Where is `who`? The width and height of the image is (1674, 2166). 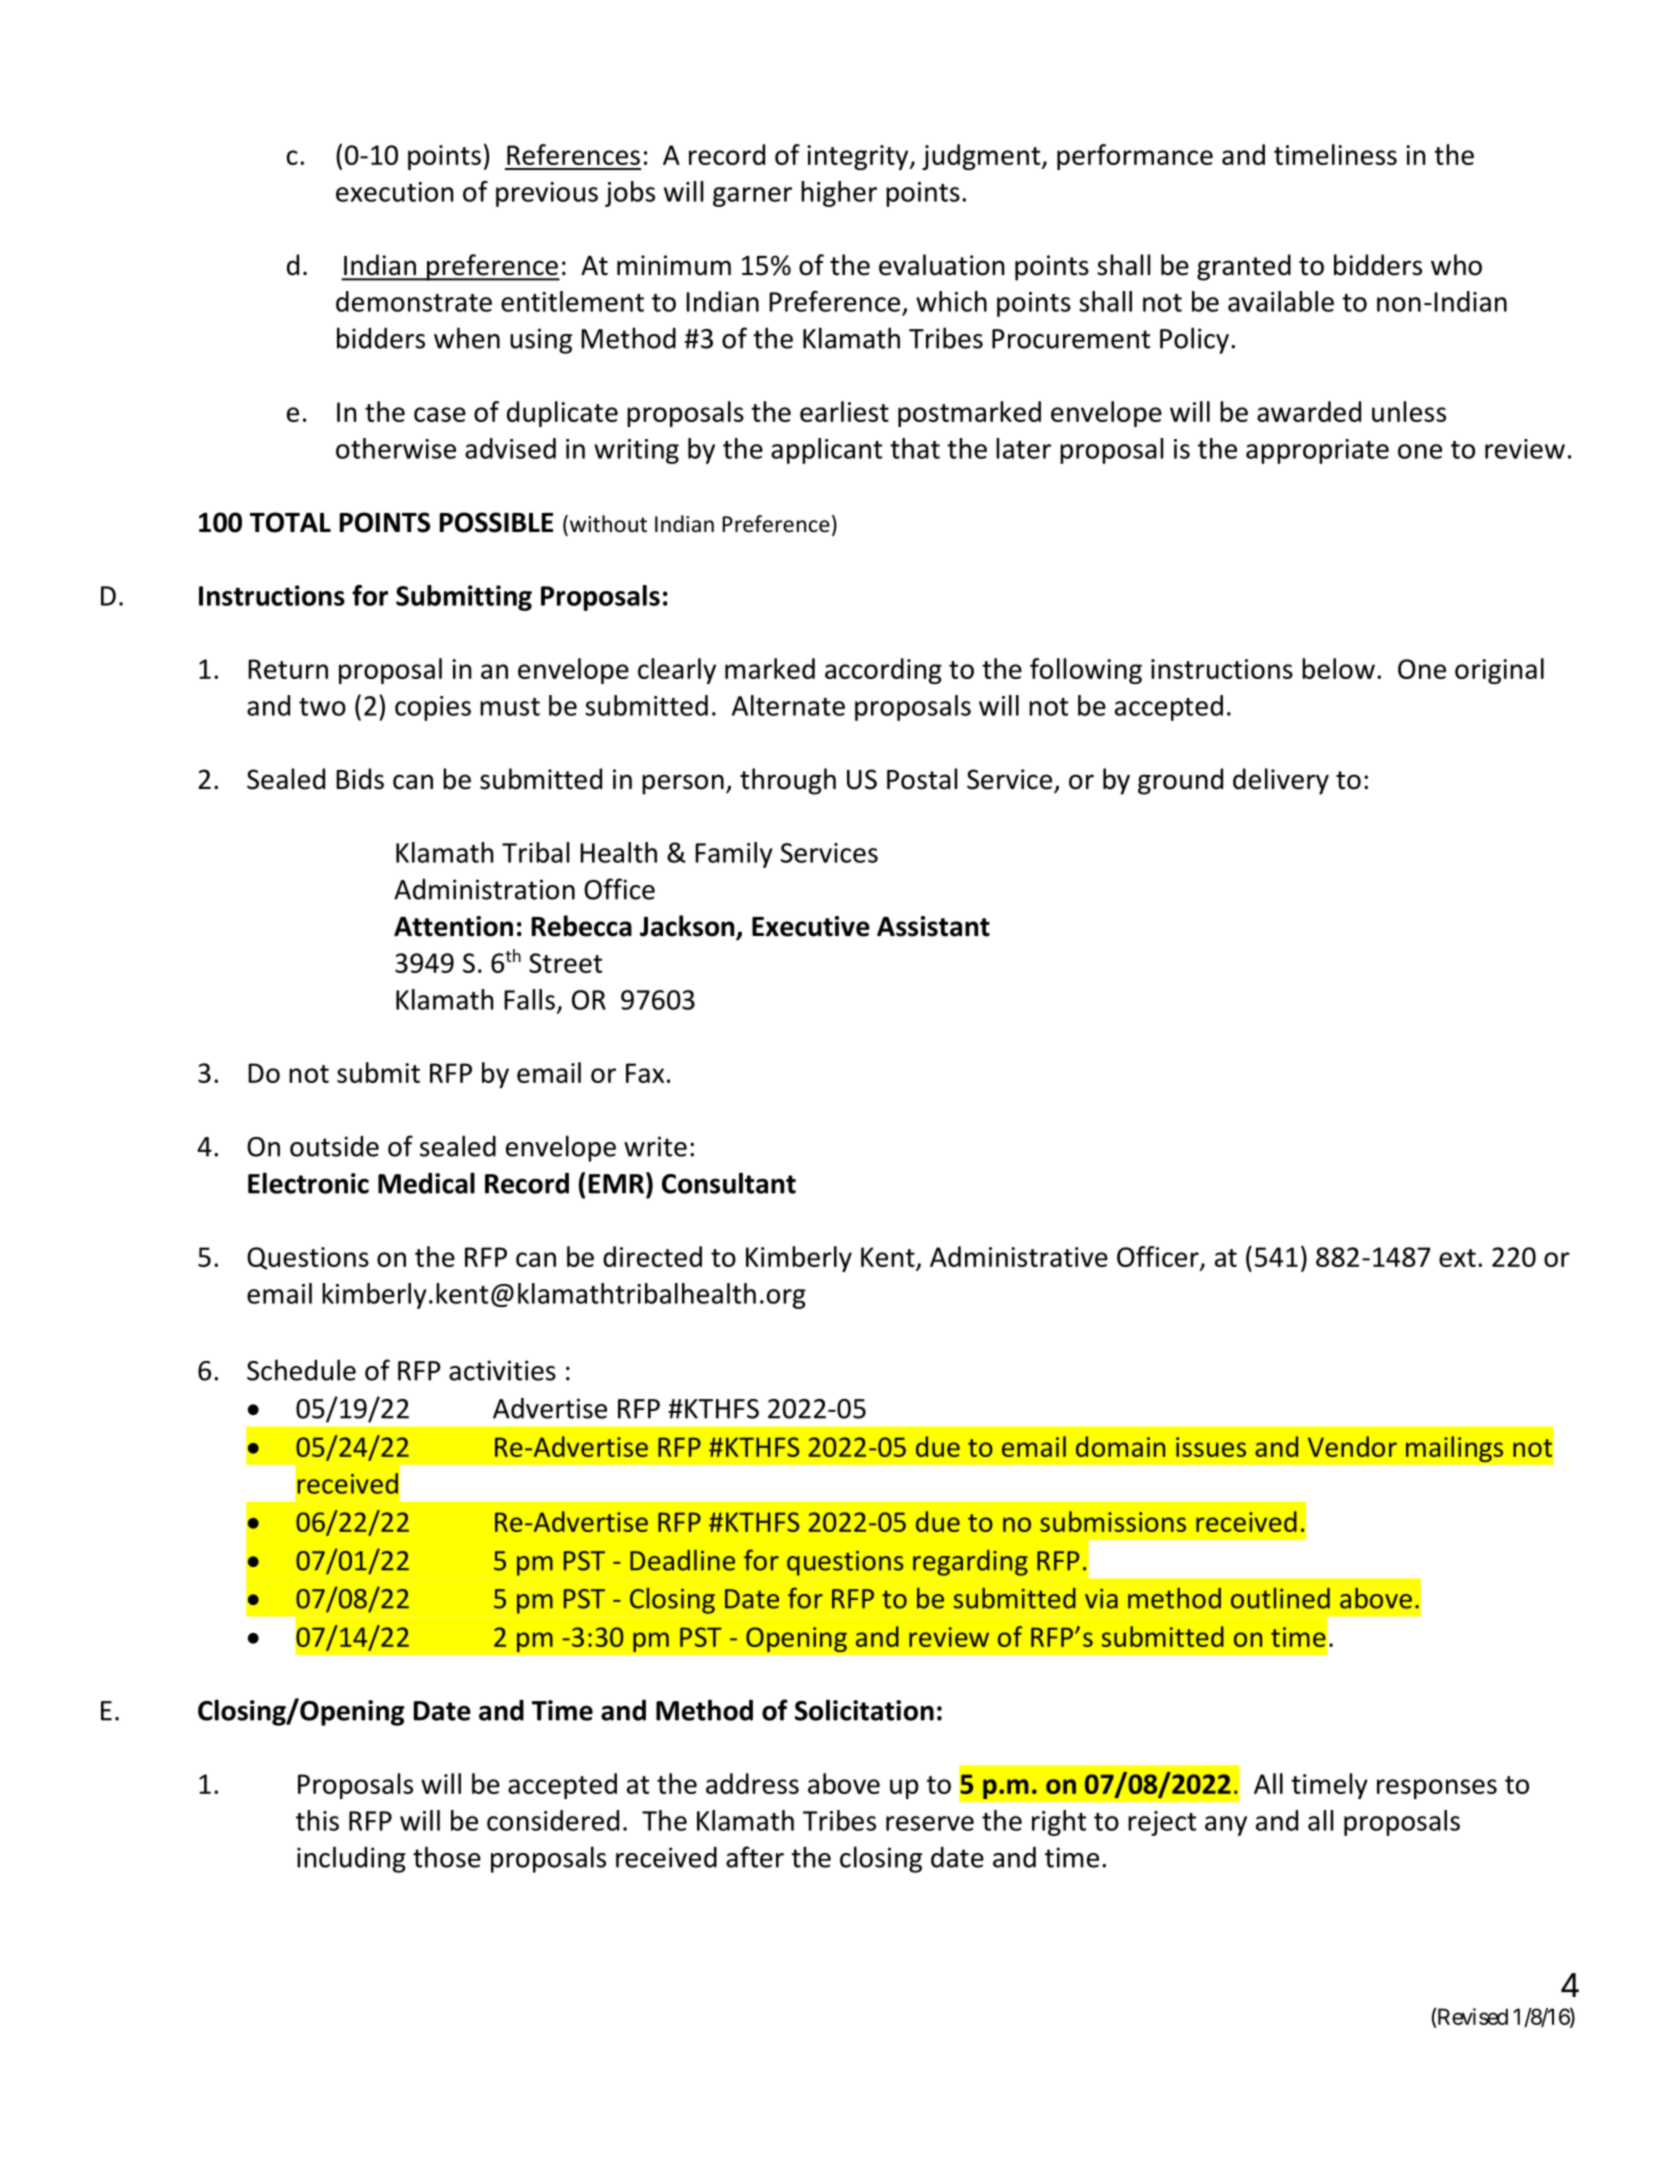 who is located at coordinates (1456, 265).
